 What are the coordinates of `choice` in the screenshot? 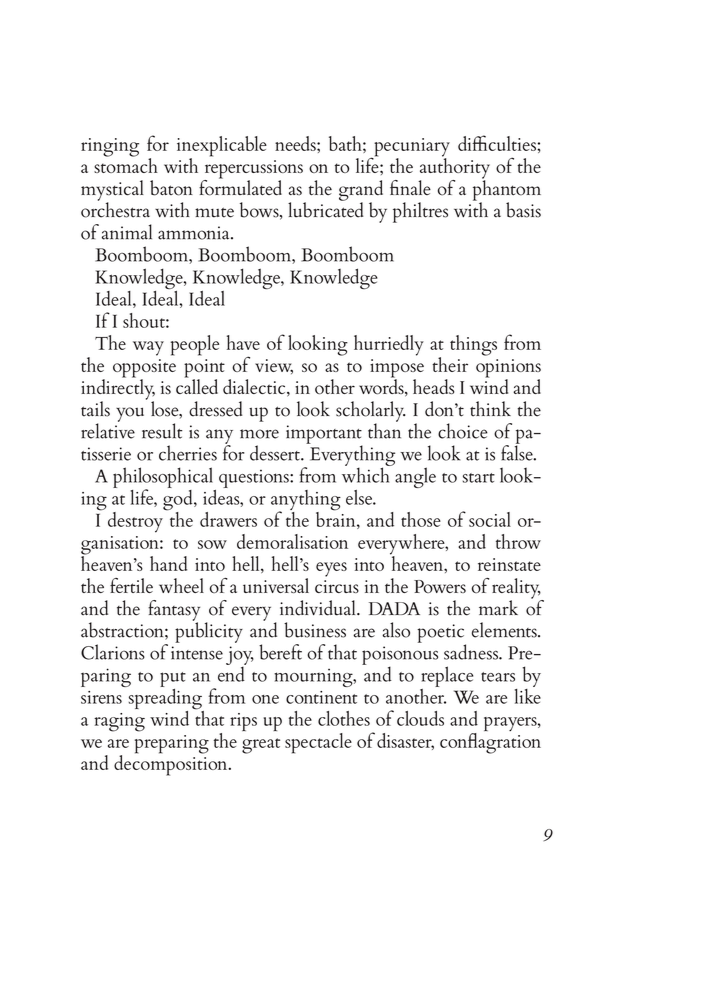 It's located at (463, 431).
